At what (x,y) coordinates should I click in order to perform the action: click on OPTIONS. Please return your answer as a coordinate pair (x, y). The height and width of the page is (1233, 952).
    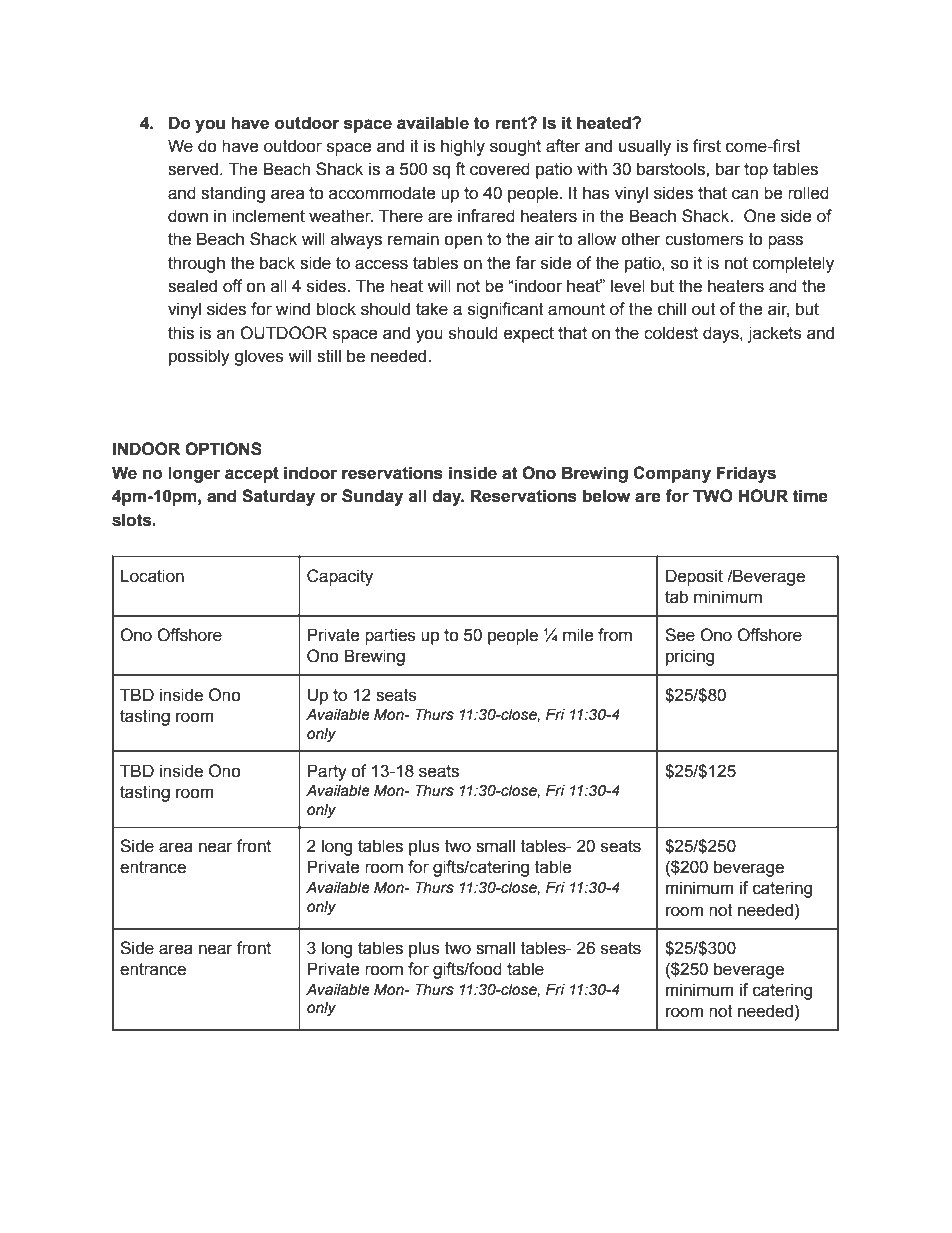
    Looking at the image, I should click on (223, 449).
